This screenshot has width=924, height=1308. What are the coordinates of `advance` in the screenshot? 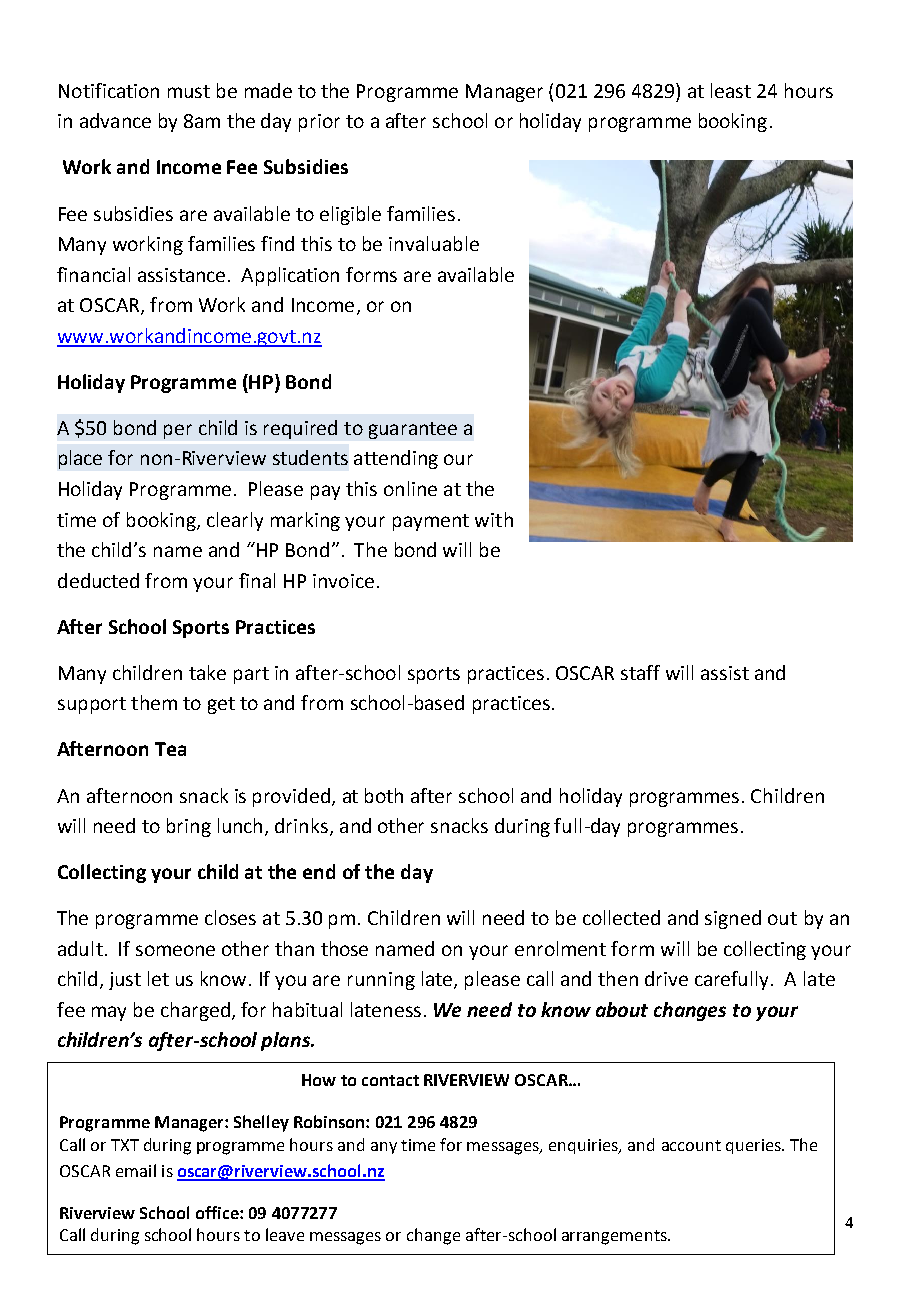 It's located at (115, 120).
